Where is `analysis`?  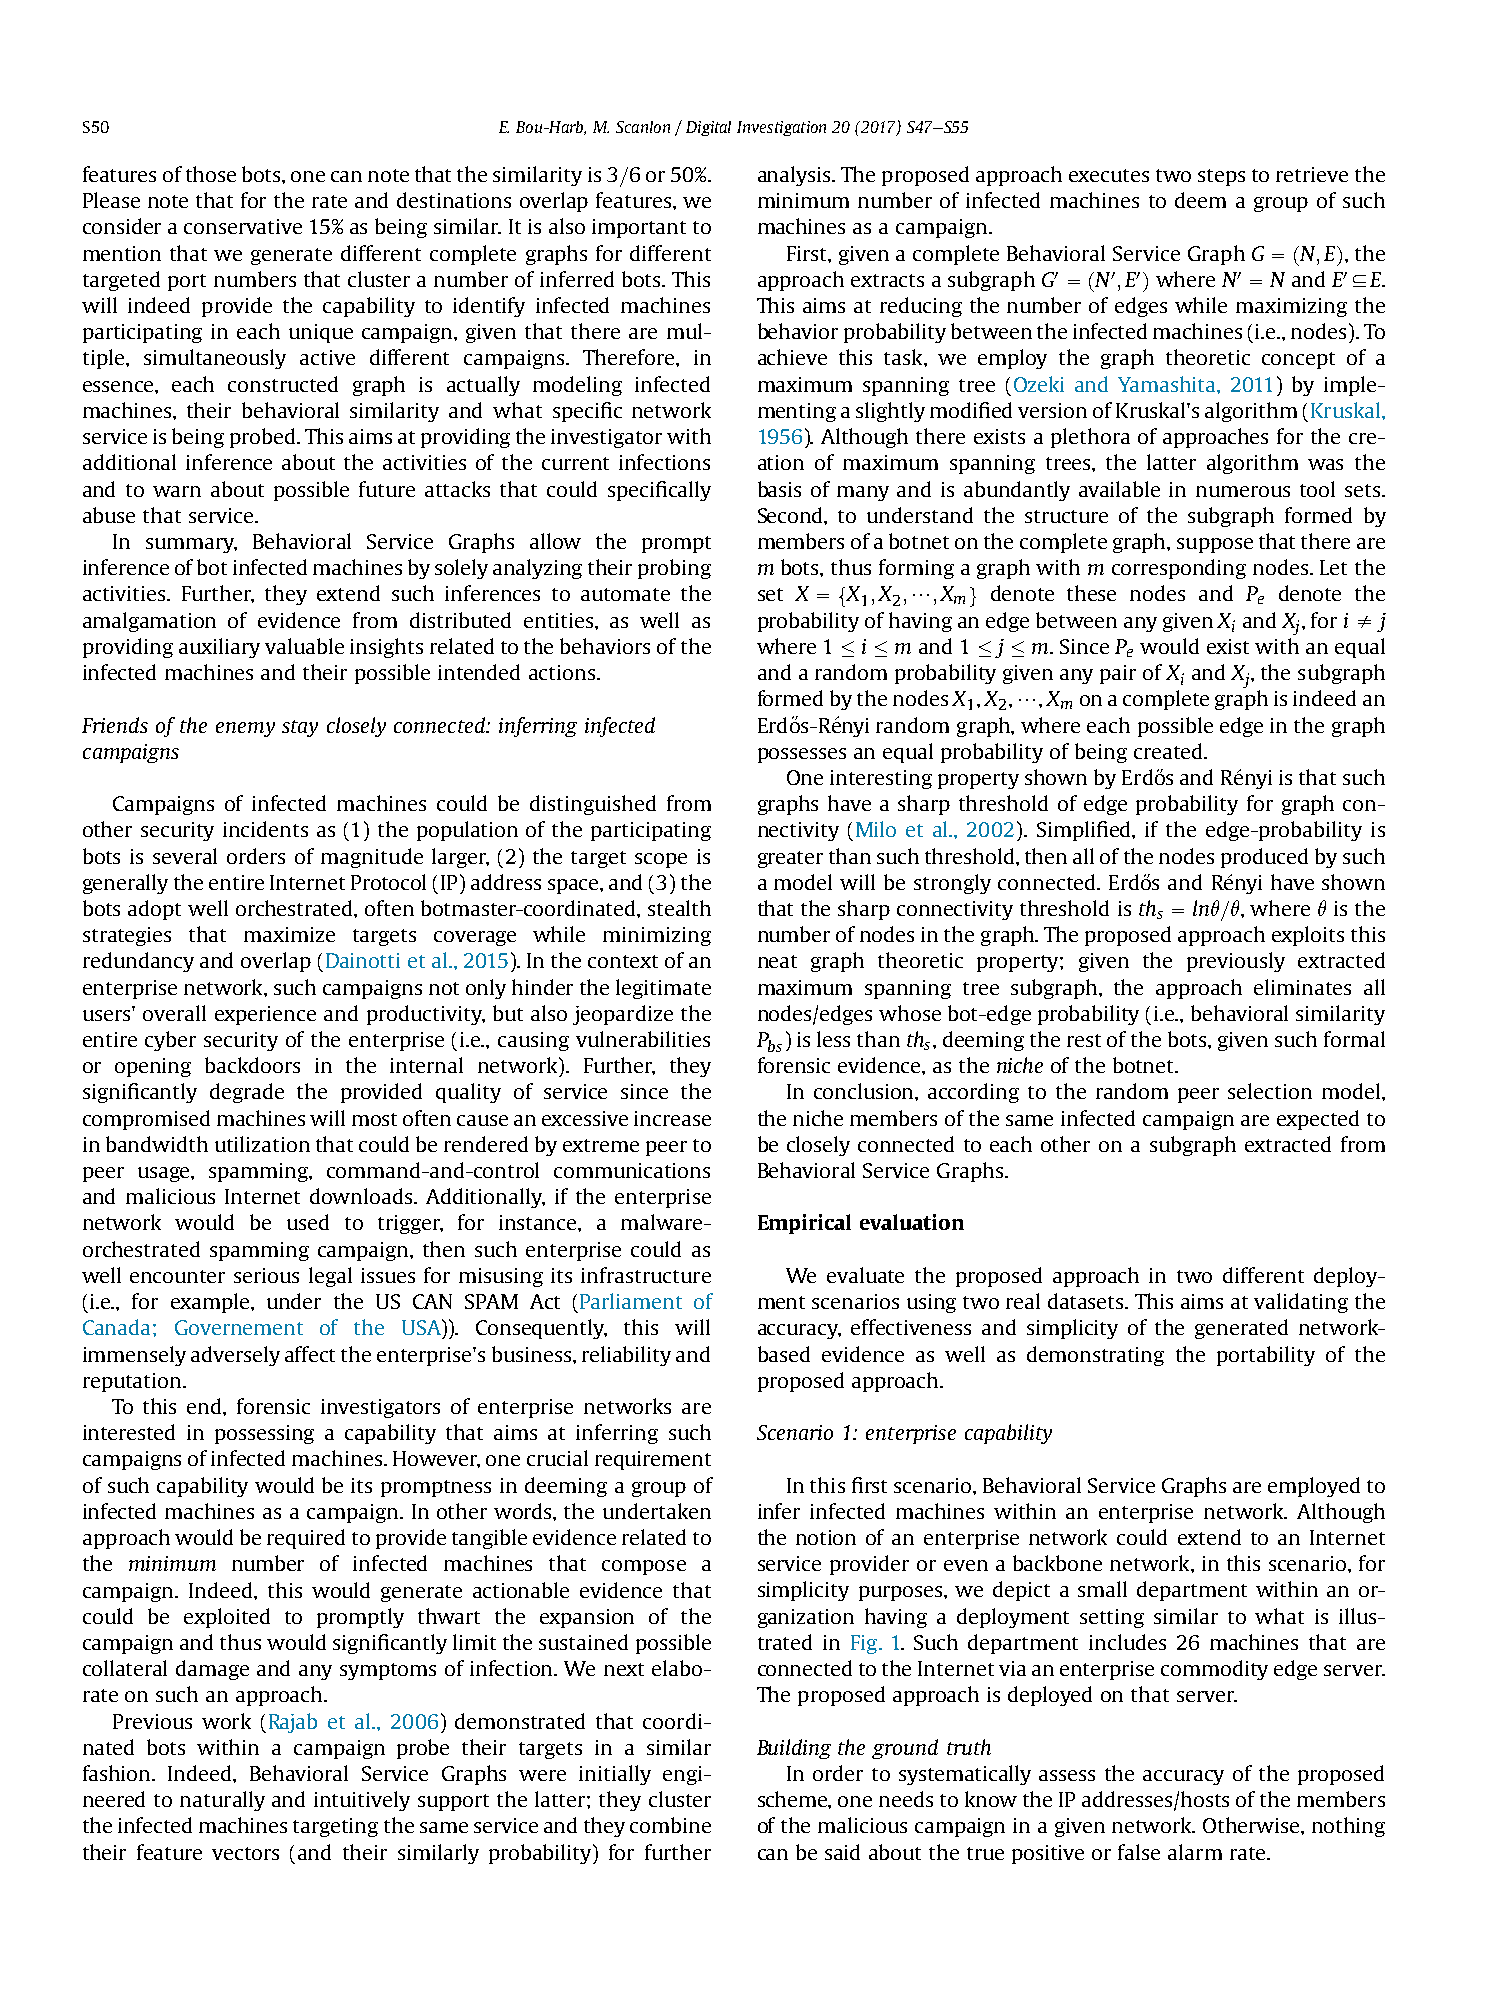
analysis is located at coordinates (795, 176).
